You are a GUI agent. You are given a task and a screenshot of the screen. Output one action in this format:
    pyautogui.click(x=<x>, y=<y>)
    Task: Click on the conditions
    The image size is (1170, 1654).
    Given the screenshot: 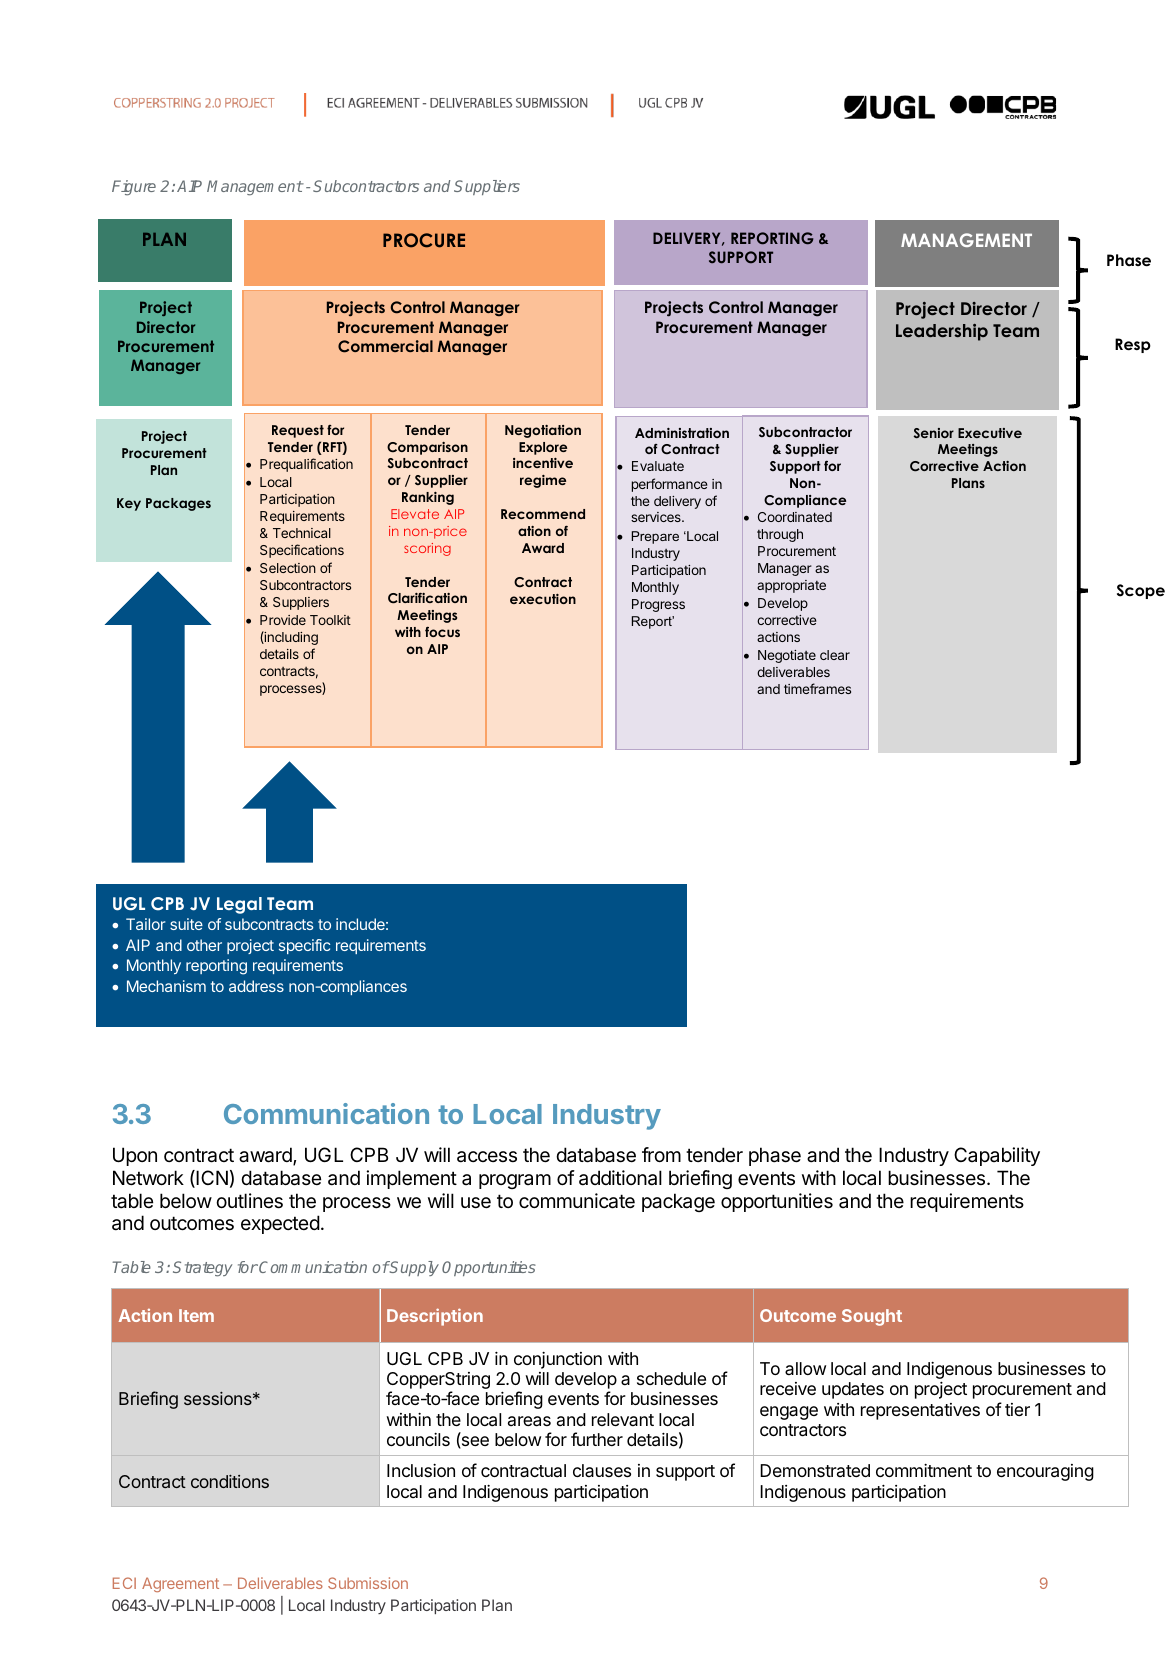 What is the action you would take?
    pyautogui.click(x=230, y=1481)
